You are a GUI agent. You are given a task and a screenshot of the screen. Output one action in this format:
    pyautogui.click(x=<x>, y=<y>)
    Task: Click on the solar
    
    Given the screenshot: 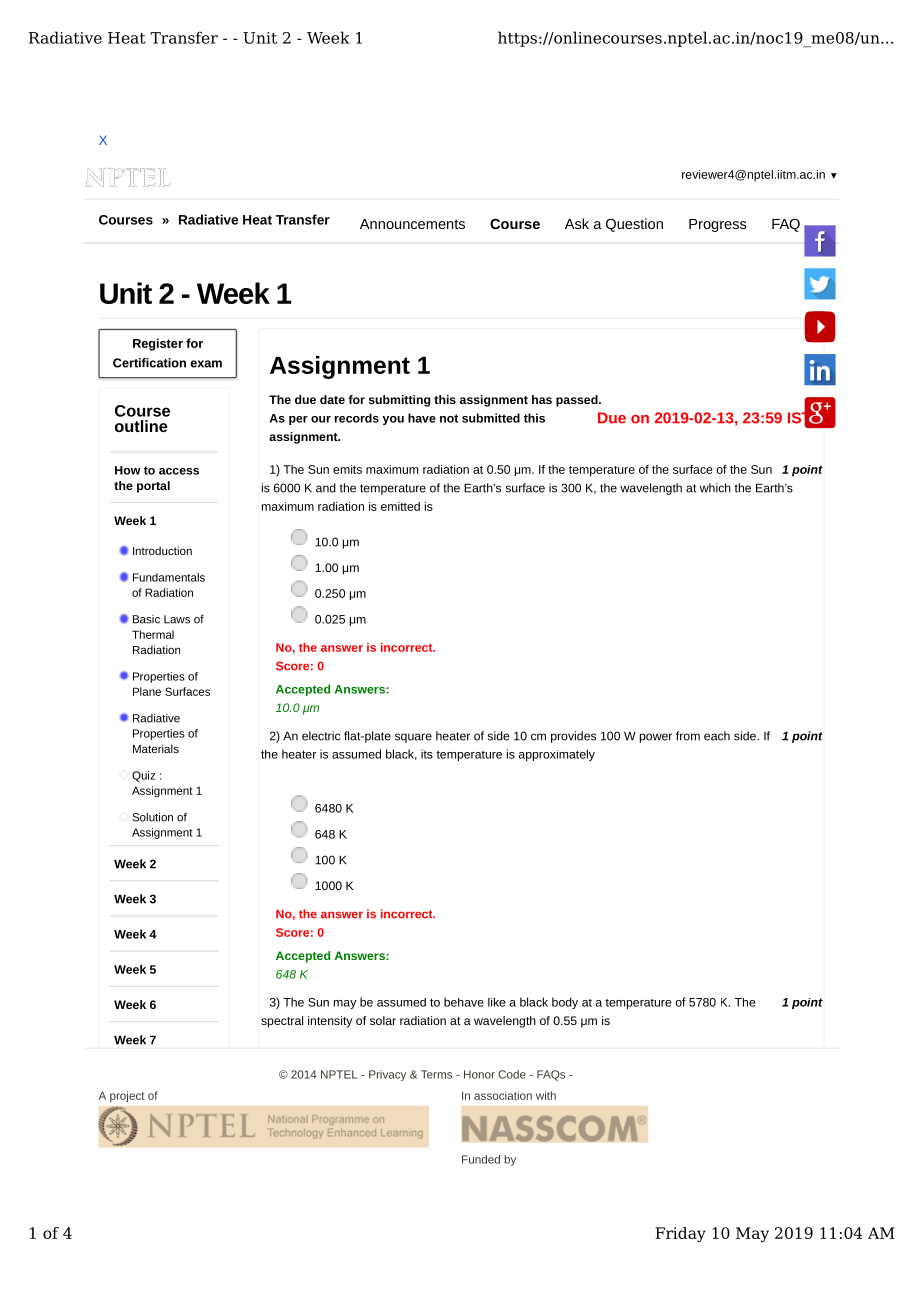 What is the action you would take?
    pyautogui.click(x=383, y=1020)
